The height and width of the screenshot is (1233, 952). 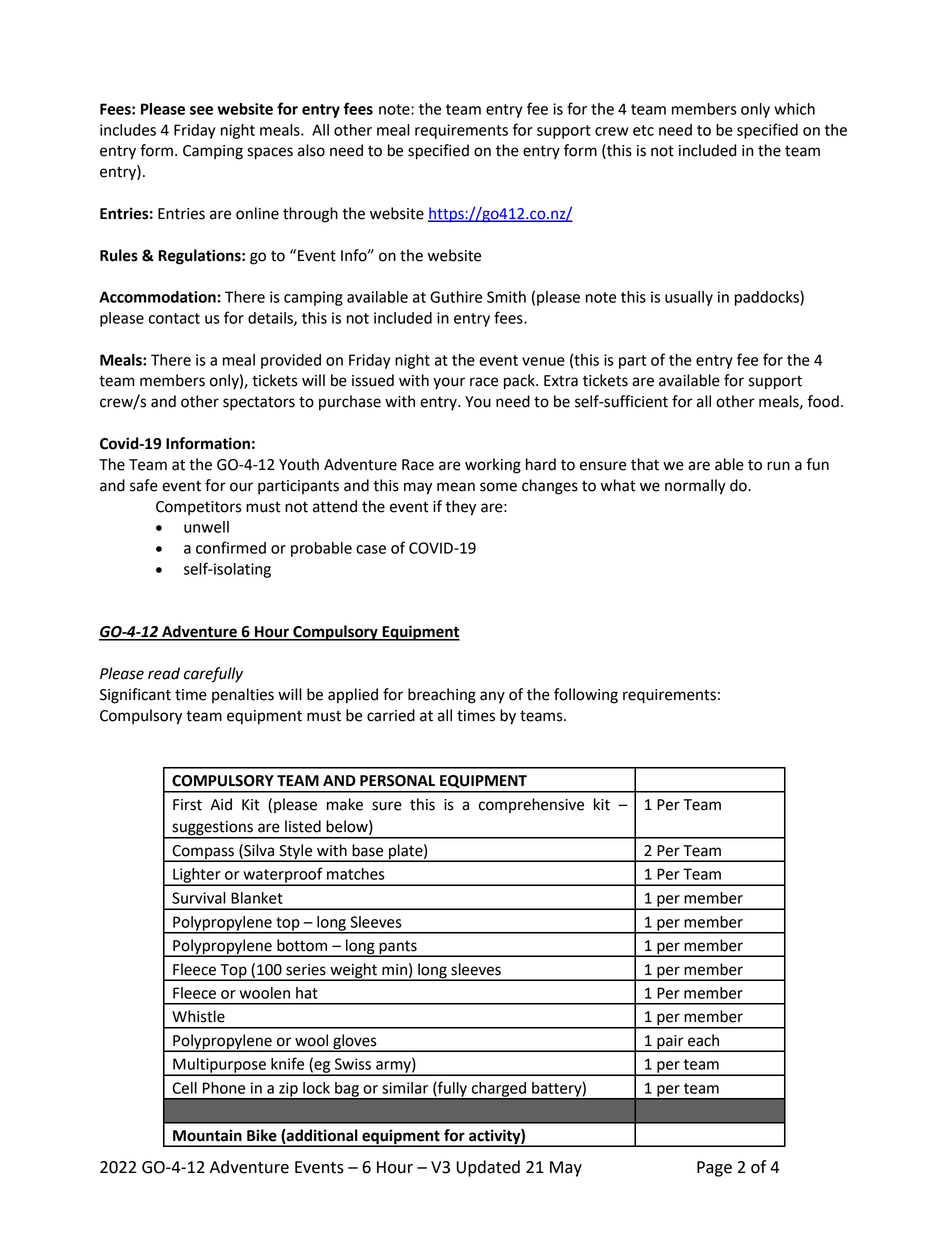 What do you see at coordinates (778, 466) in the screenshot?
I see `run` at bounding box center [778, 466].
